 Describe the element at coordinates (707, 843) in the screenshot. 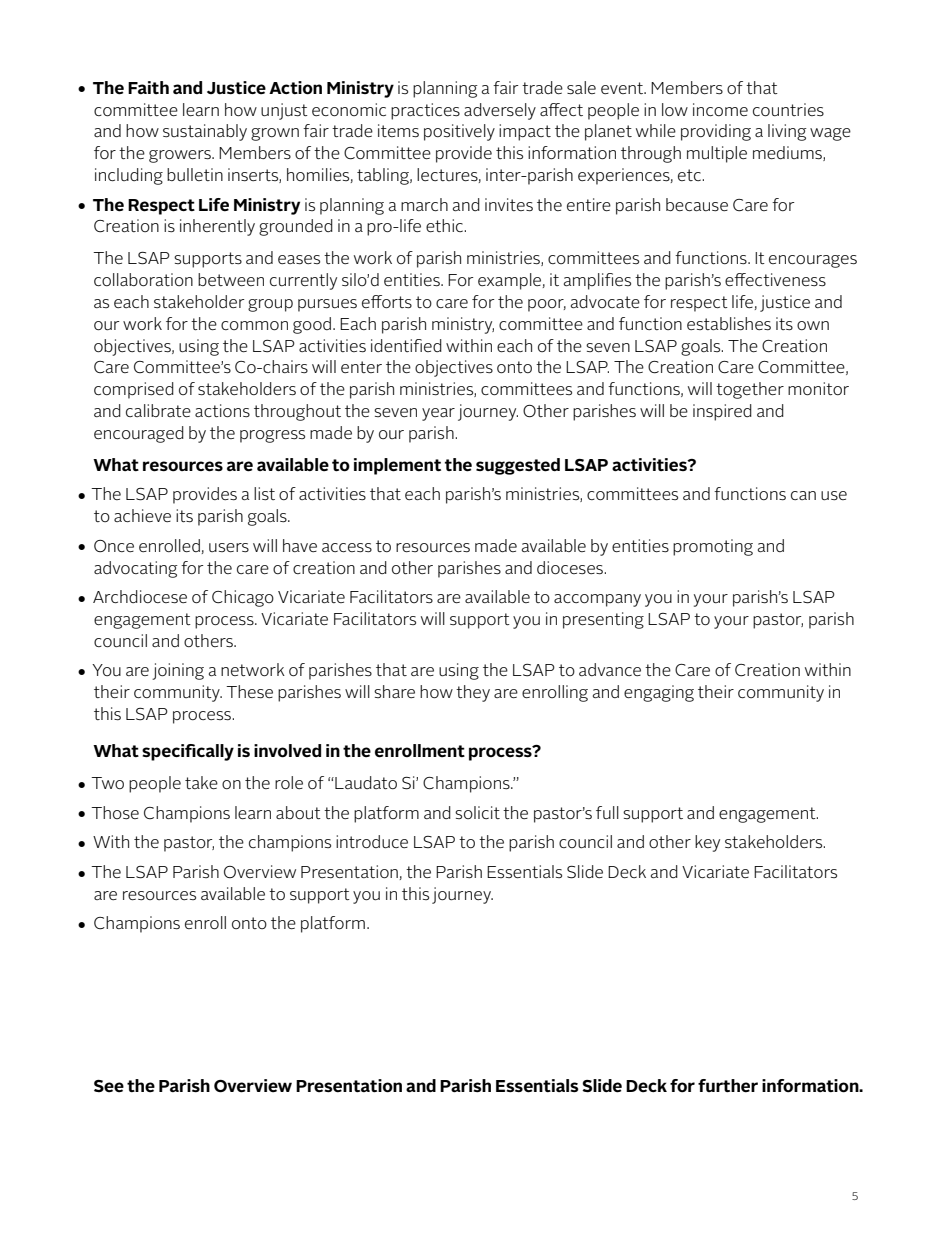

I see `key` at that location.
